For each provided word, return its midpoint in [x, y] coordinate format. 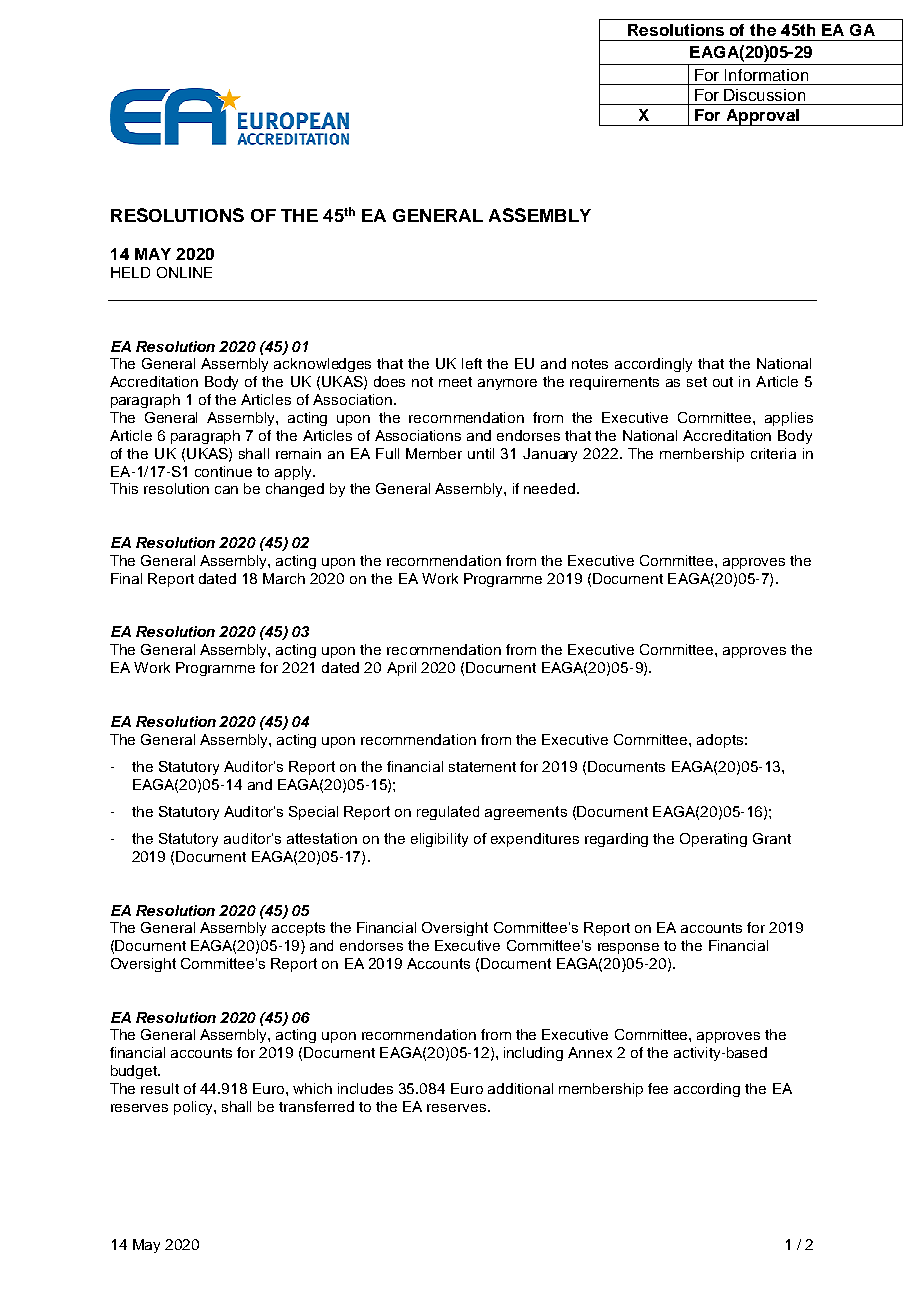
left [472, 363]
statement [482, 767]
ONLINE [184, 272]
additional [520, 1088]
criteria [773, 453]
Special [313, 813]
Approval [762, 117]
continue [223, 471]
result [160, 1088]
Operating [713, 840]
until [481, 453]
